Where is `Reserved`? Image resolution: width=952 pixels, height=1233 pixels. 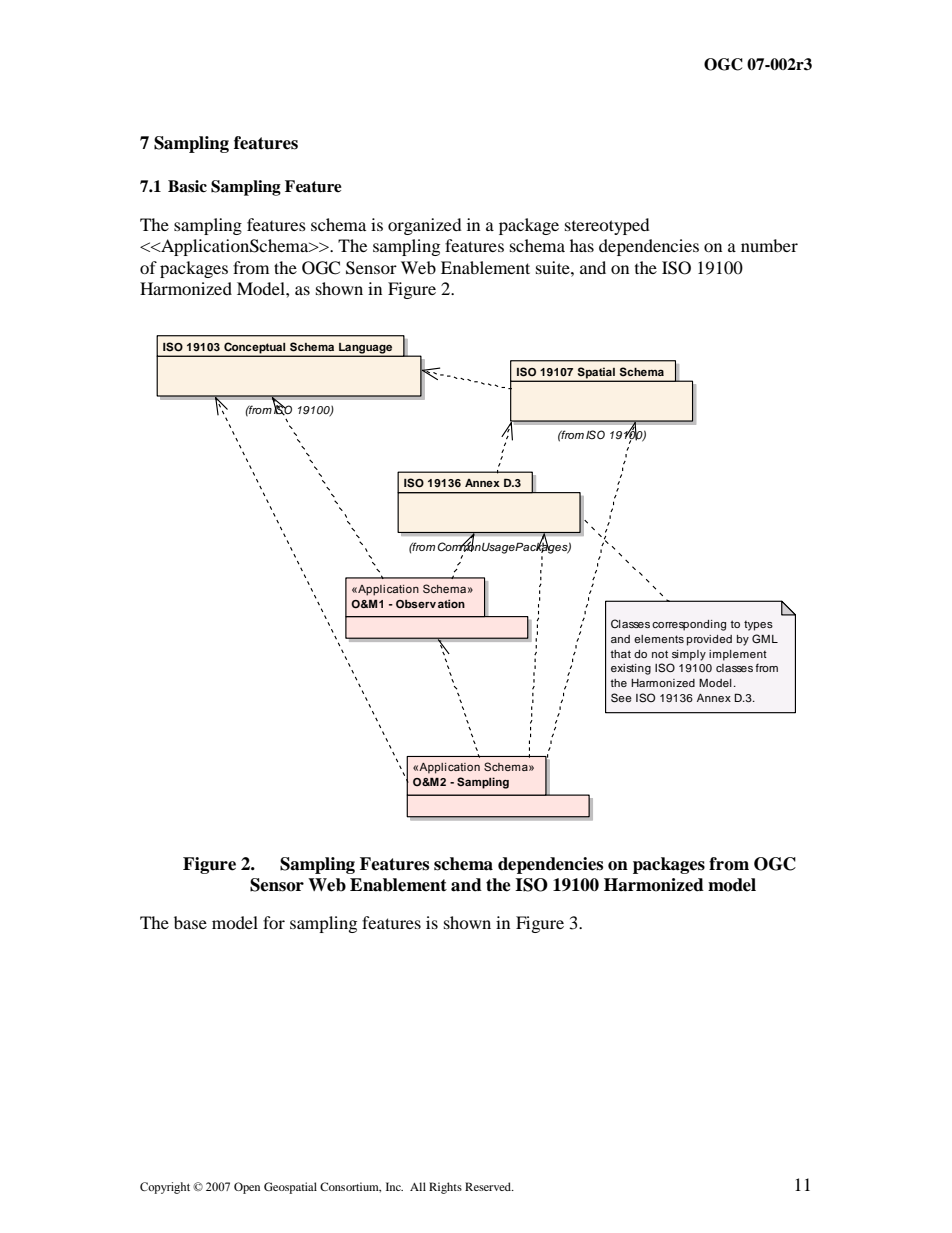 Reserved is located at coordinates (489, 1186).
